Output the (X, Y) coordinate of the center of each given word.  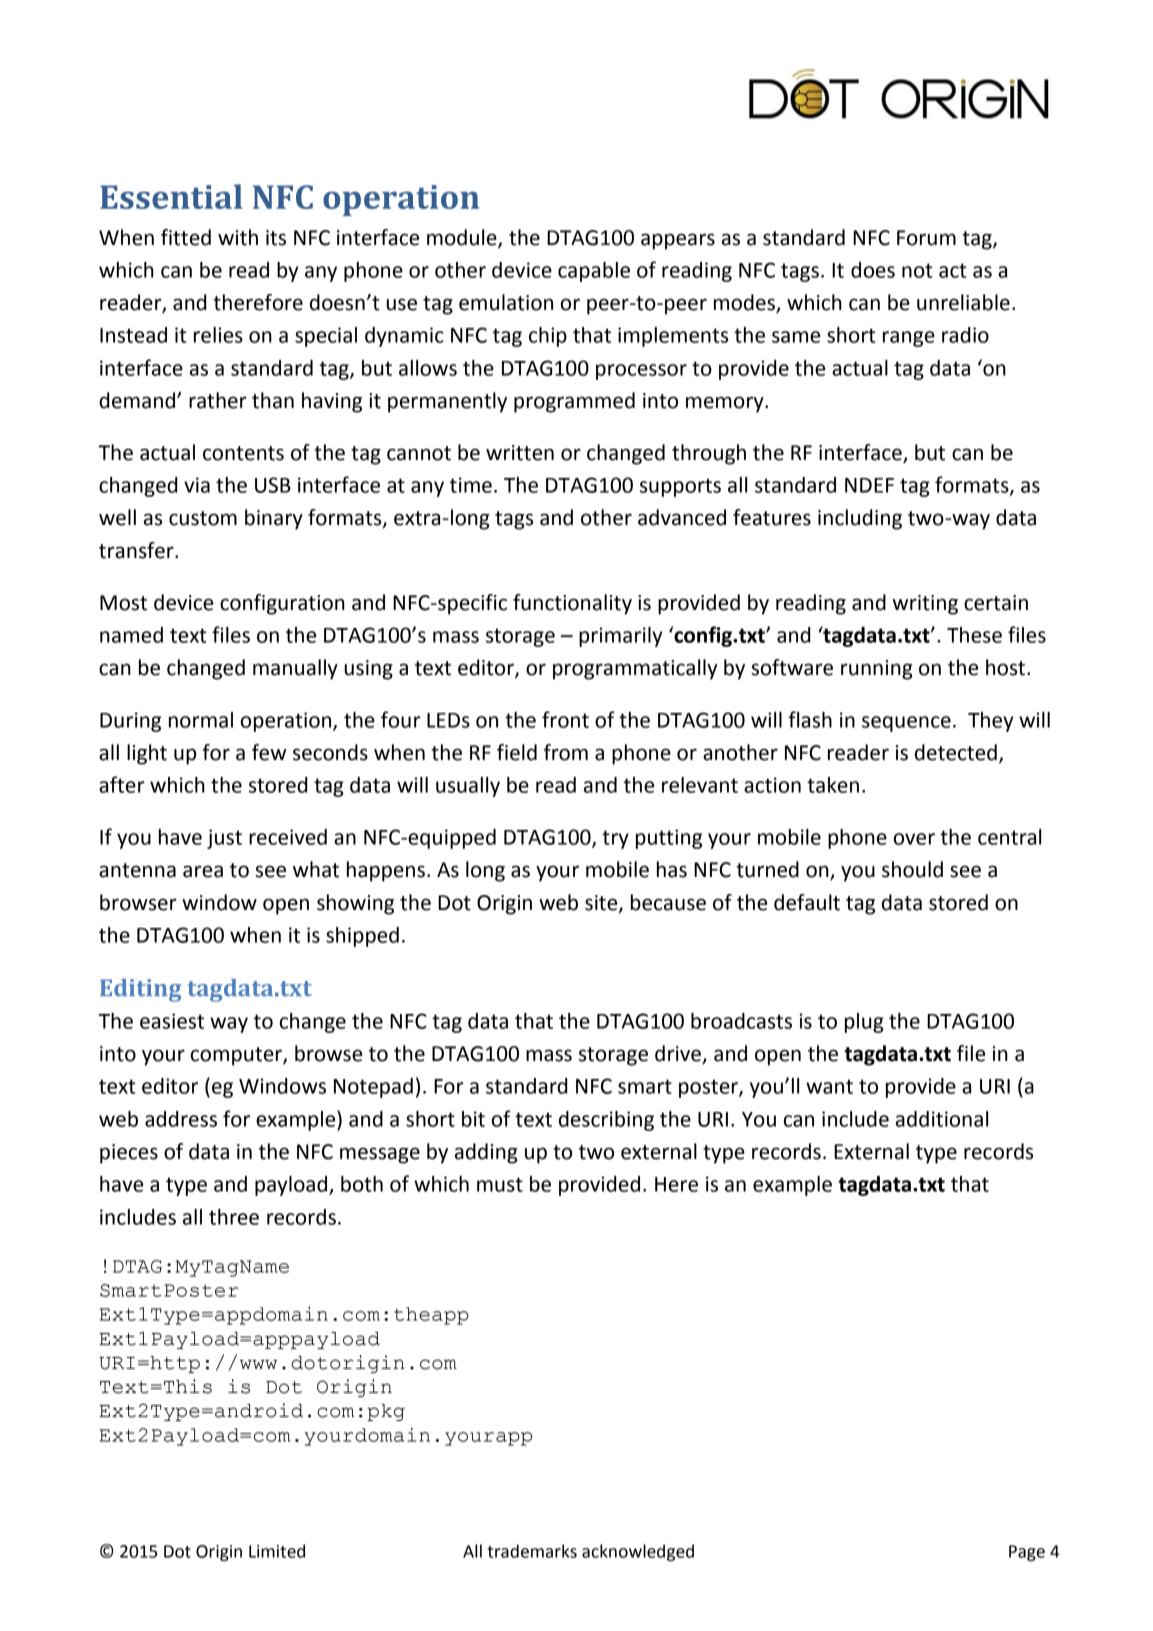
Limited (277, 1551)
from (566, 752)
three (234, 1217)
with (238, 237)
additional (942, 1119)
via (197, 485)
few (269, 752)
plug (864, 1023)
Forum (926, 238)
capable (594, 272)
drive (679, 1054)
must (500, 1184)
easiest (172, 1021)
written (520, 453)
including (860, 519)
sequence (906, 724)
